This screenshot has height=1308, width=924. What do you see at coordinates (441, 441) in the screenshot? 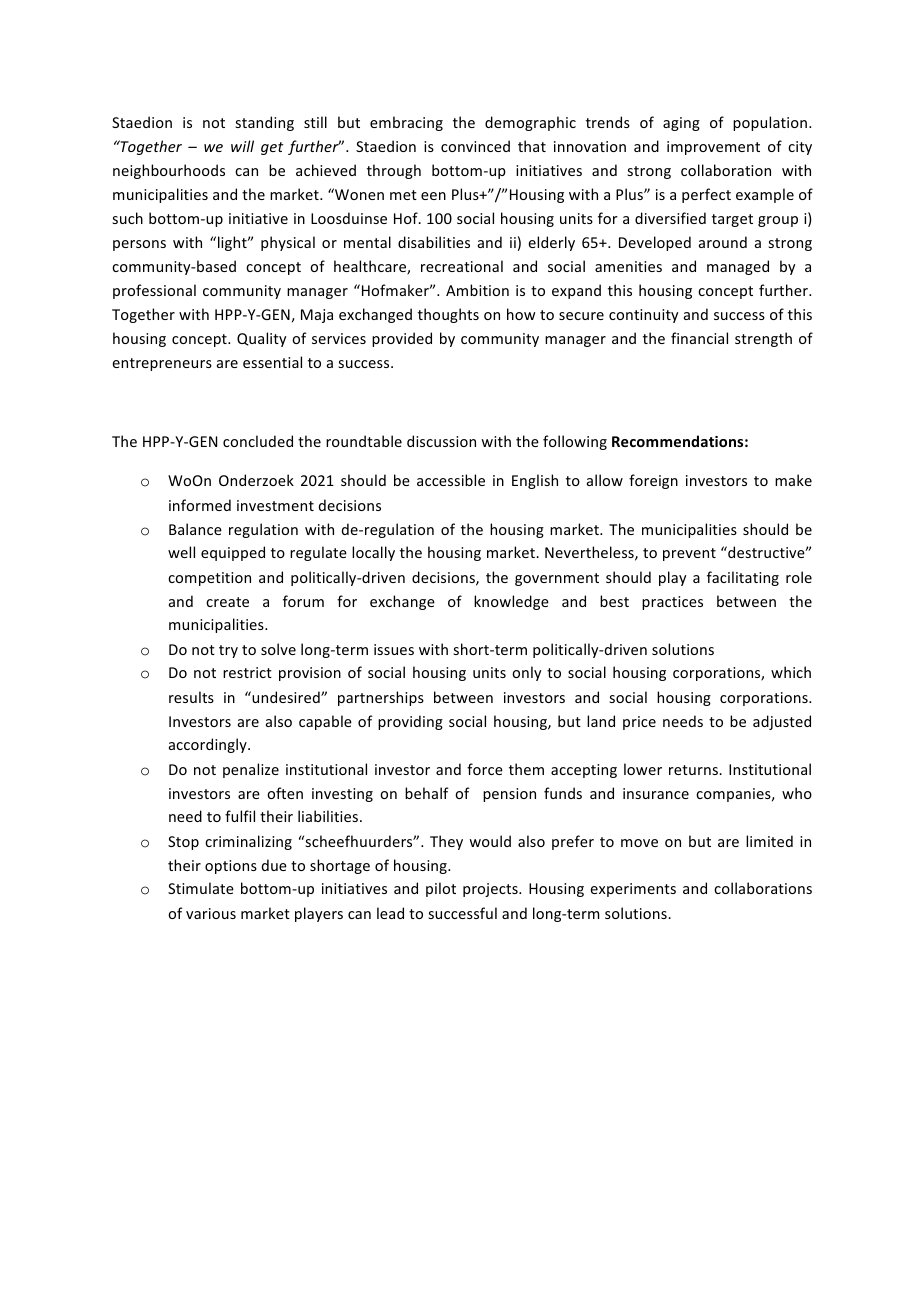
I see `discussion` at bounding box center [441, 441].
